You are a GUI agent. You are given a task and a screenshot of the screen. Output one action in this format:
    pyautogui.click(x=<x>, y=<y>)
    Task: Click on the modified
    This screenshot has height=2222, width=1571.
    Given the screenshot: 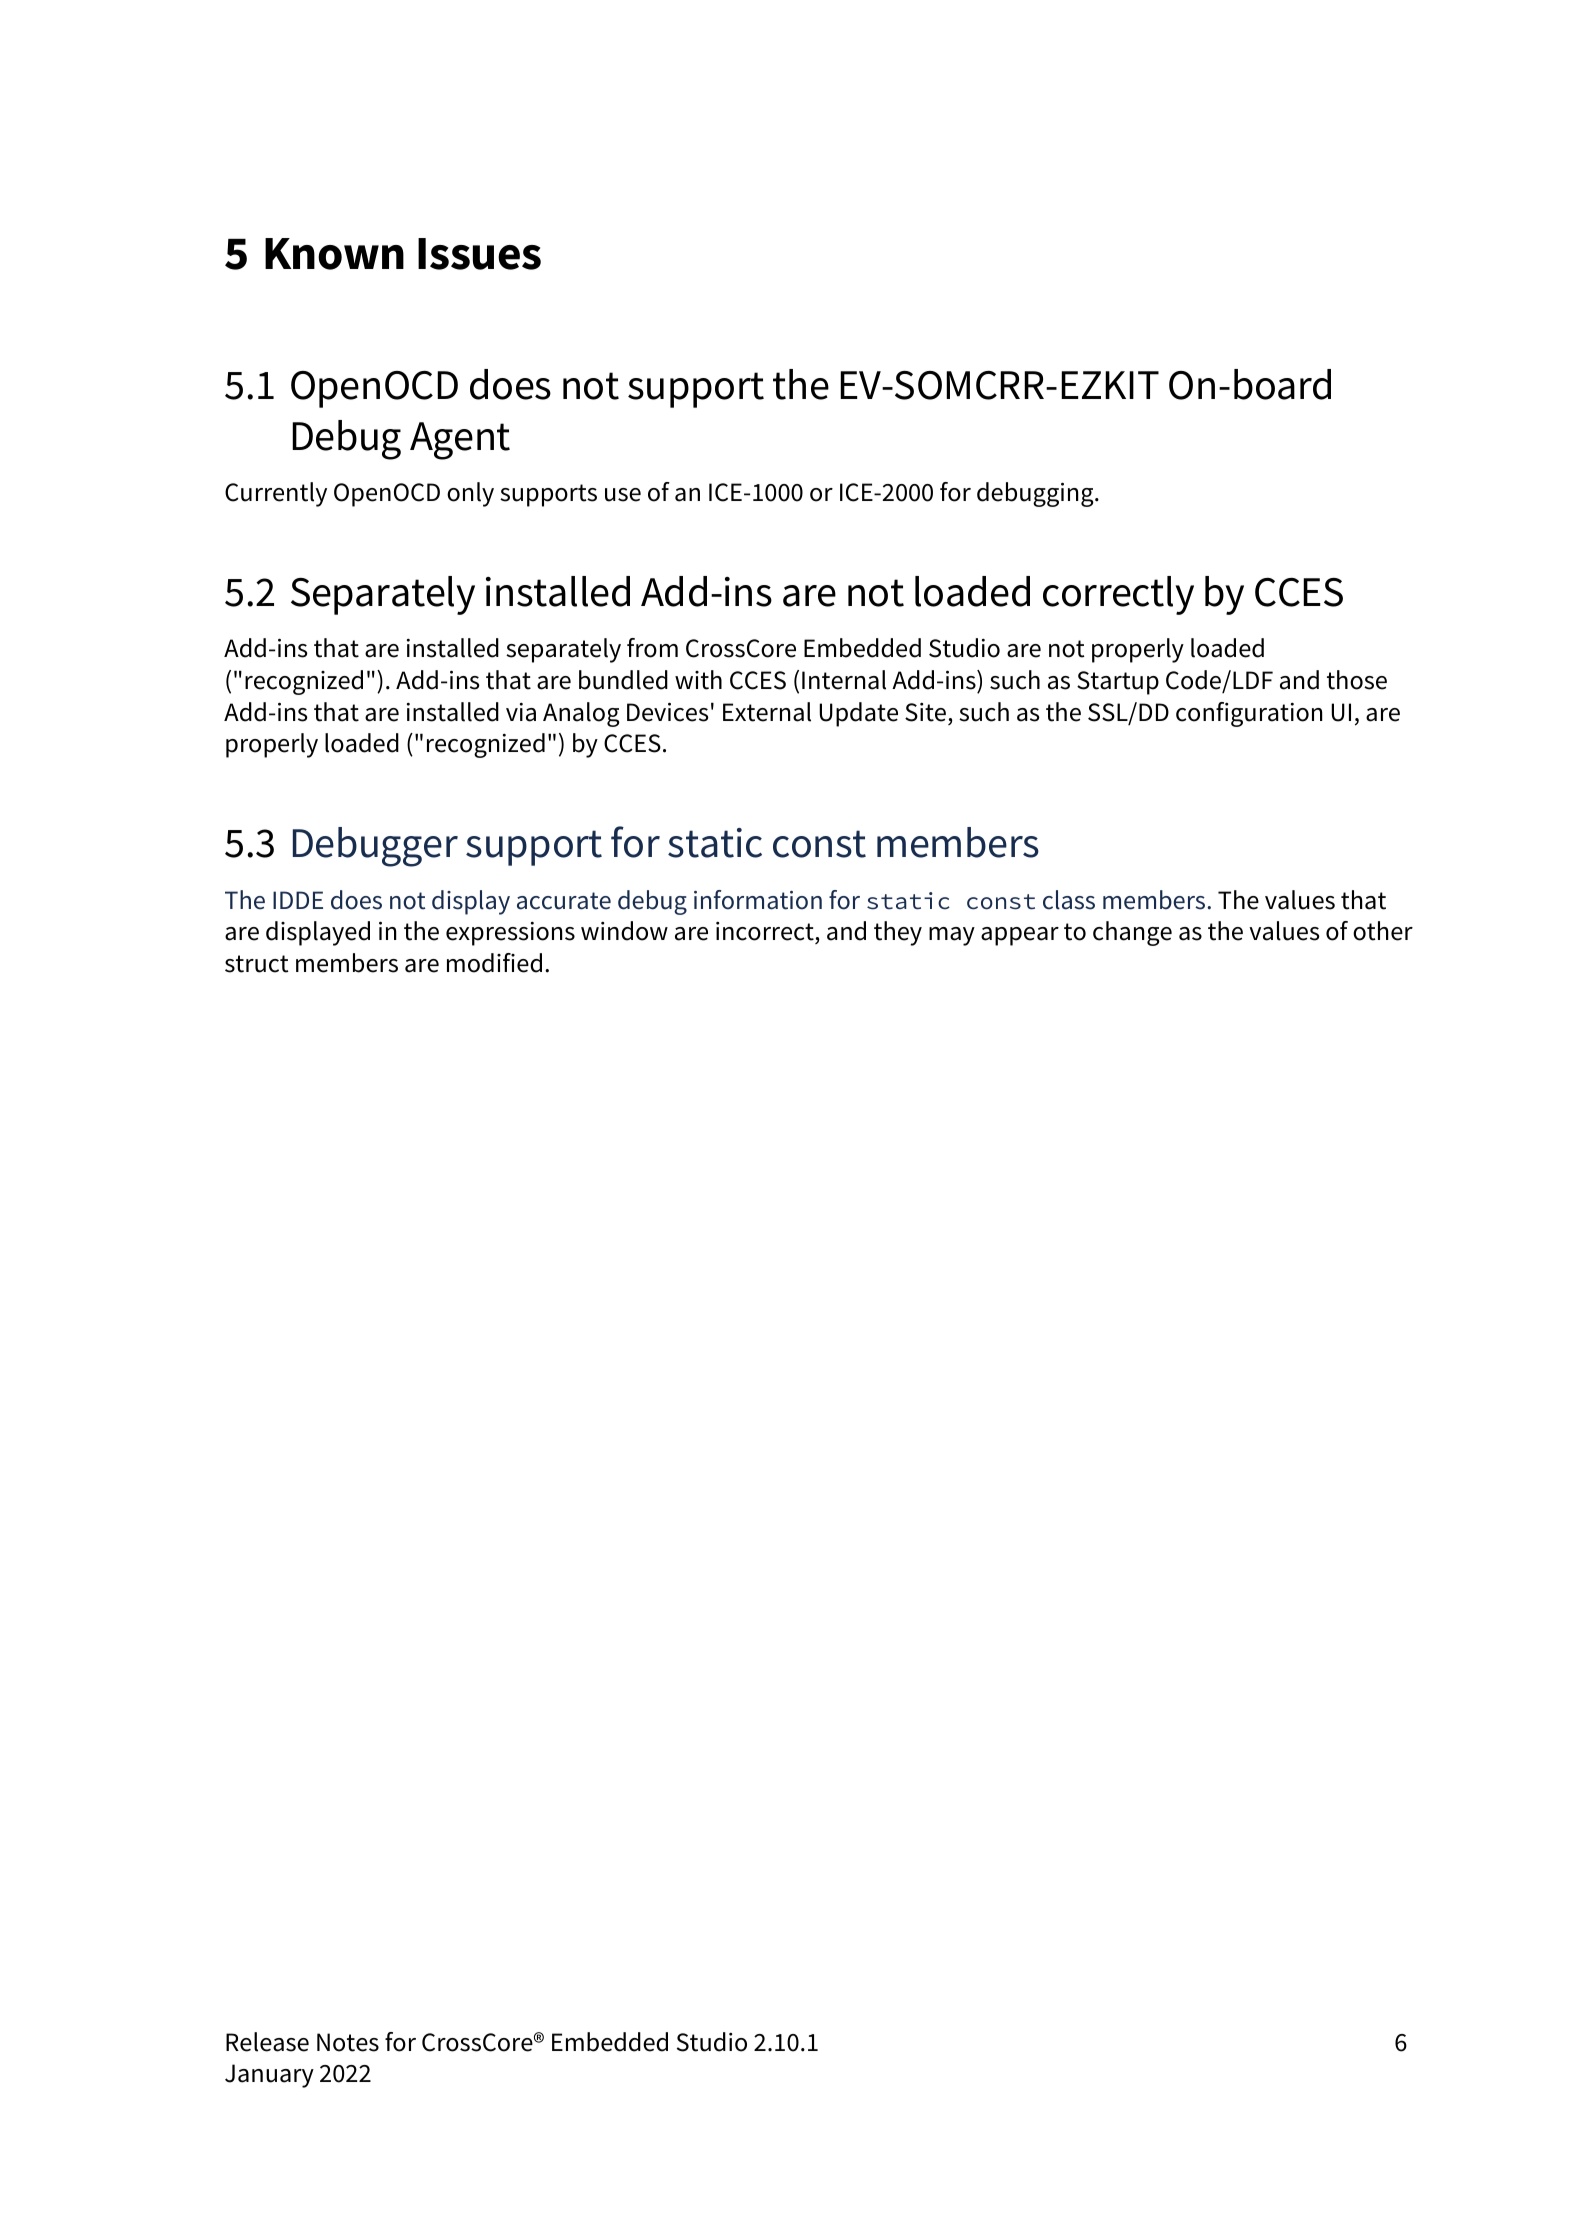 What is the action you would take?
    pyautogui.click(x=494, y=963)
